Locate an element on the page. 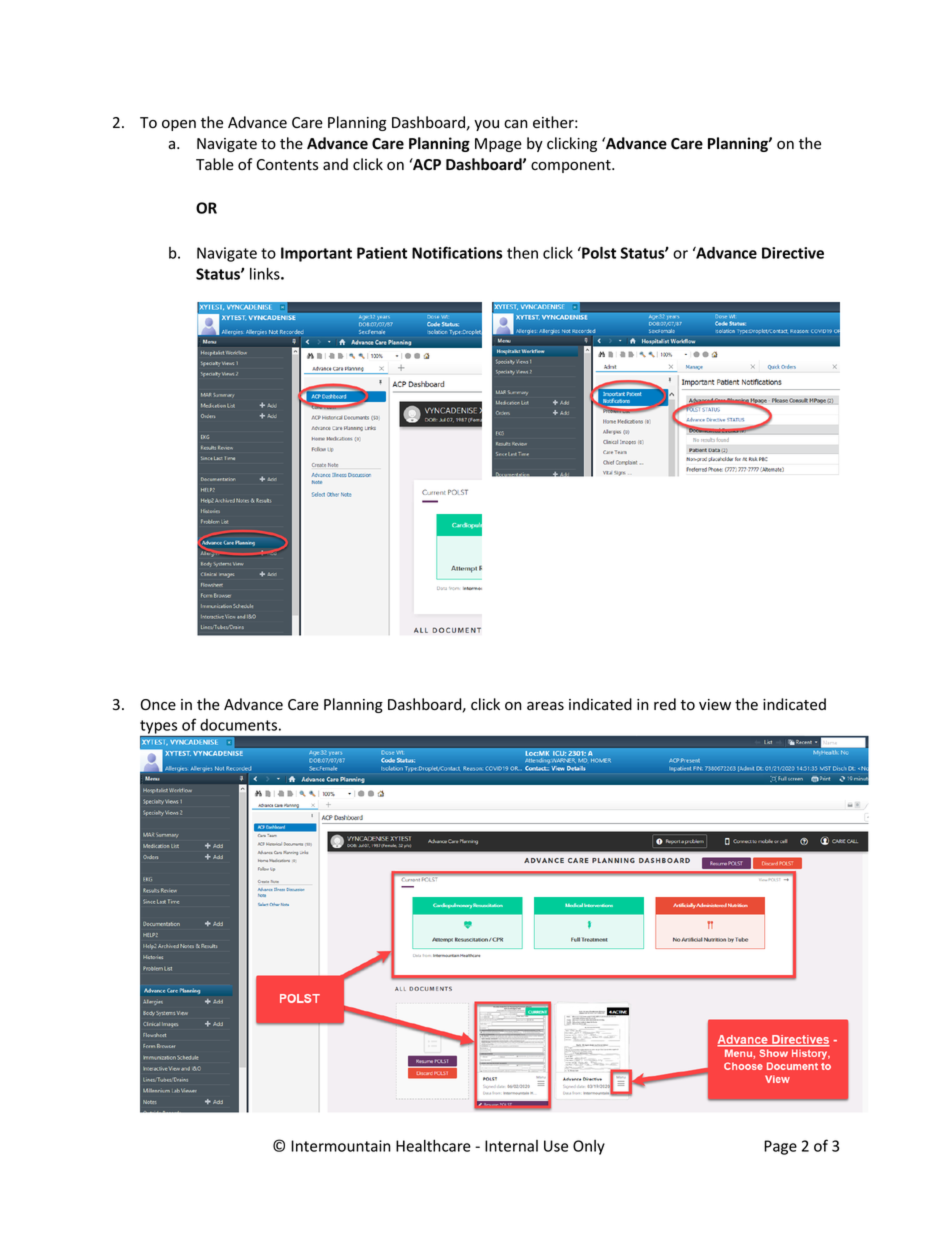 This document has width=952, height=1233. view is located at coordinates (715, 705).
